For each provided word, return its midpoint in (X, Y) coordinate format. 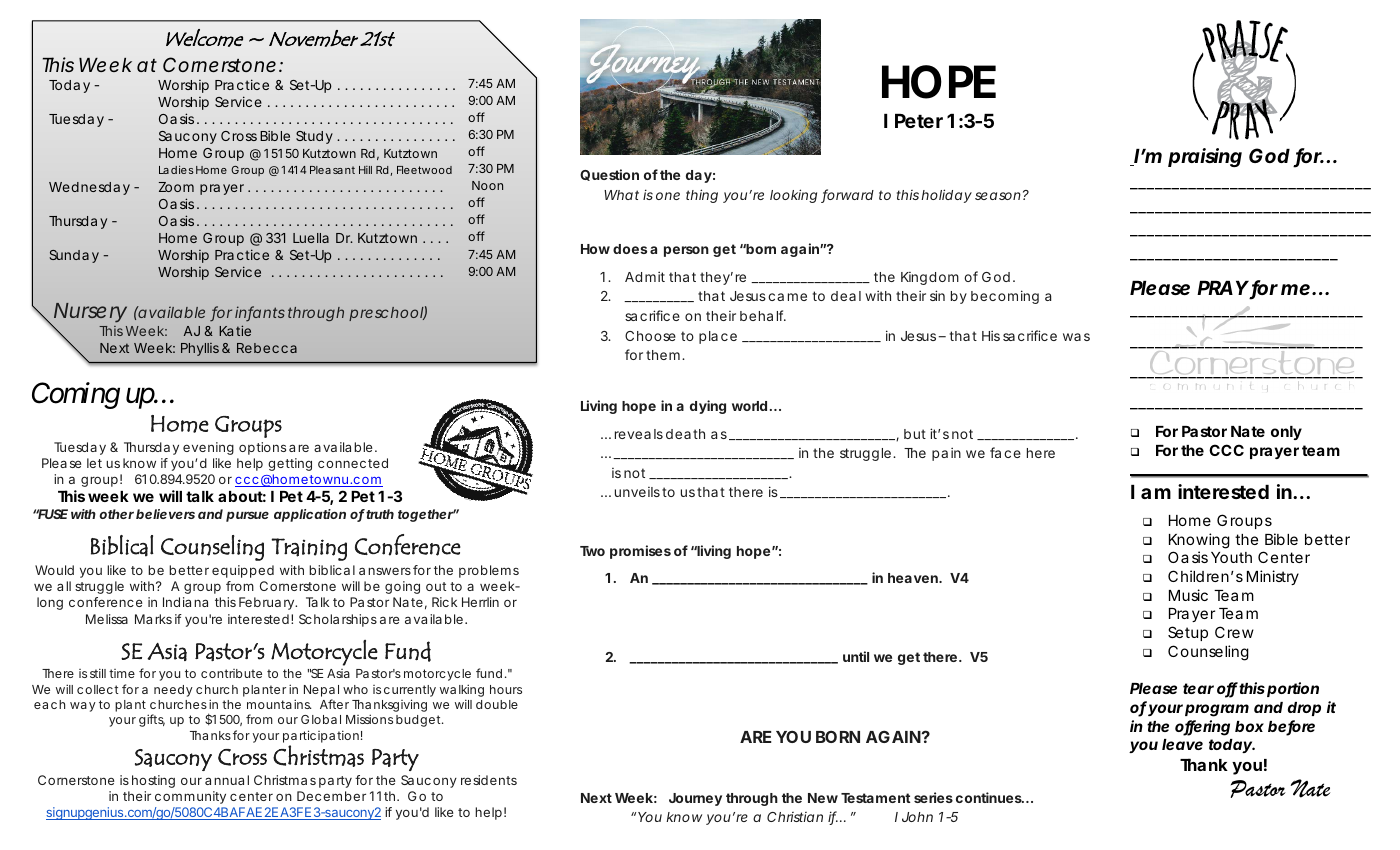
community (190, 797)
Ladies (176, 169)
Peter (919, 121)
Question (609, 175)
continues (989, 797)
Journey (695, 799)
